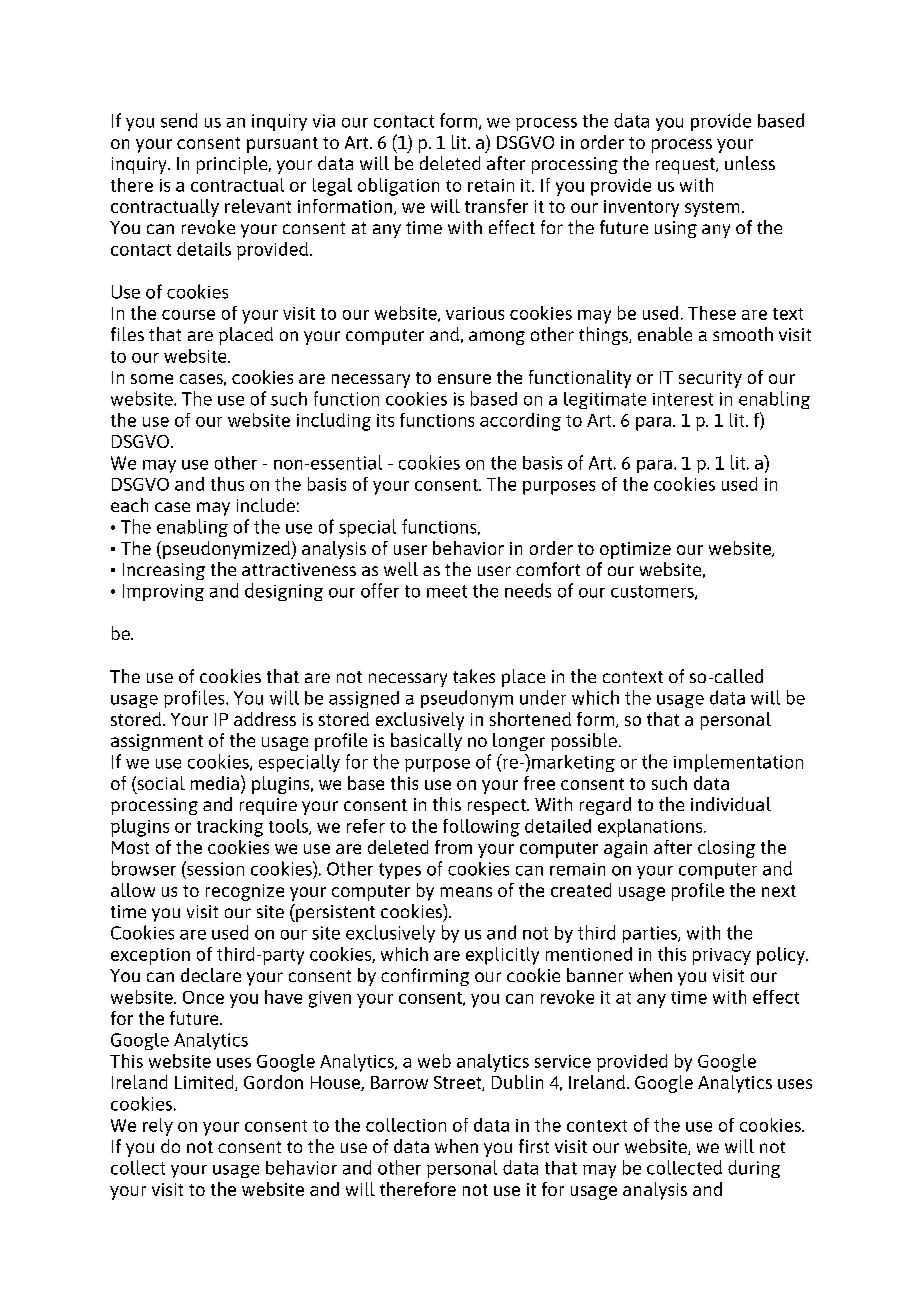 The image size is (924, 1308). What do you see at coordinates (474, 676) in the screenshot?
I see `takes` at bounding box center [474, 676].
